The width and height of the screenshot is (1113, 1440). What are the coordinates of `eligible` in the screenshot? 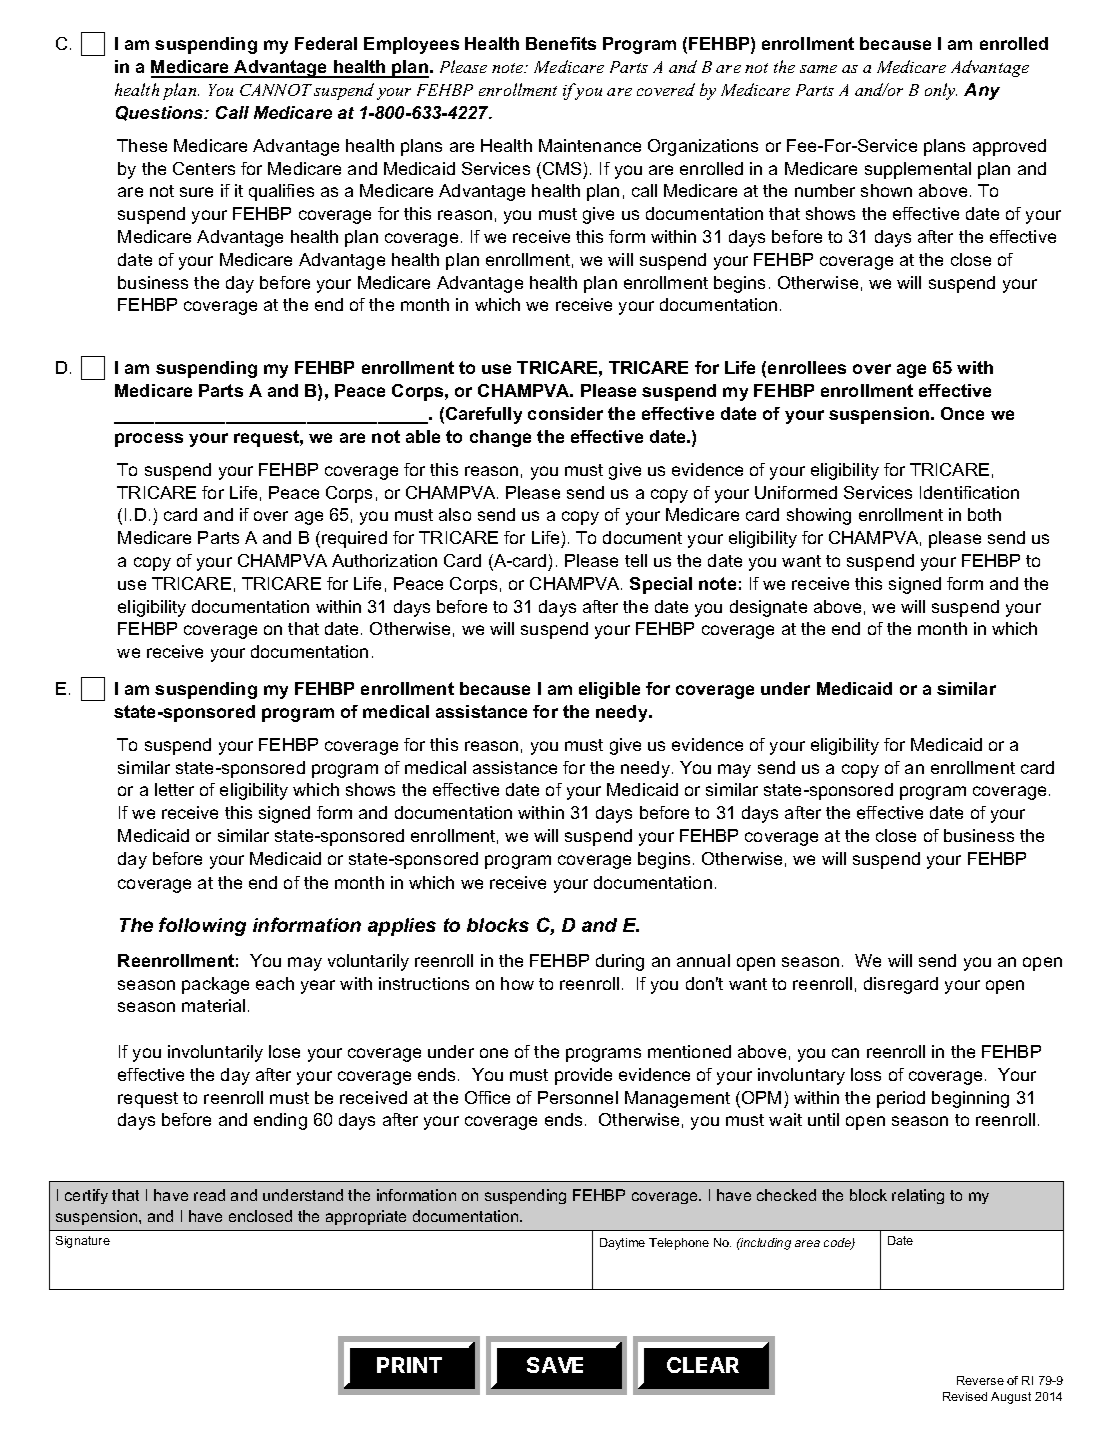 It's located at (609, 690).
